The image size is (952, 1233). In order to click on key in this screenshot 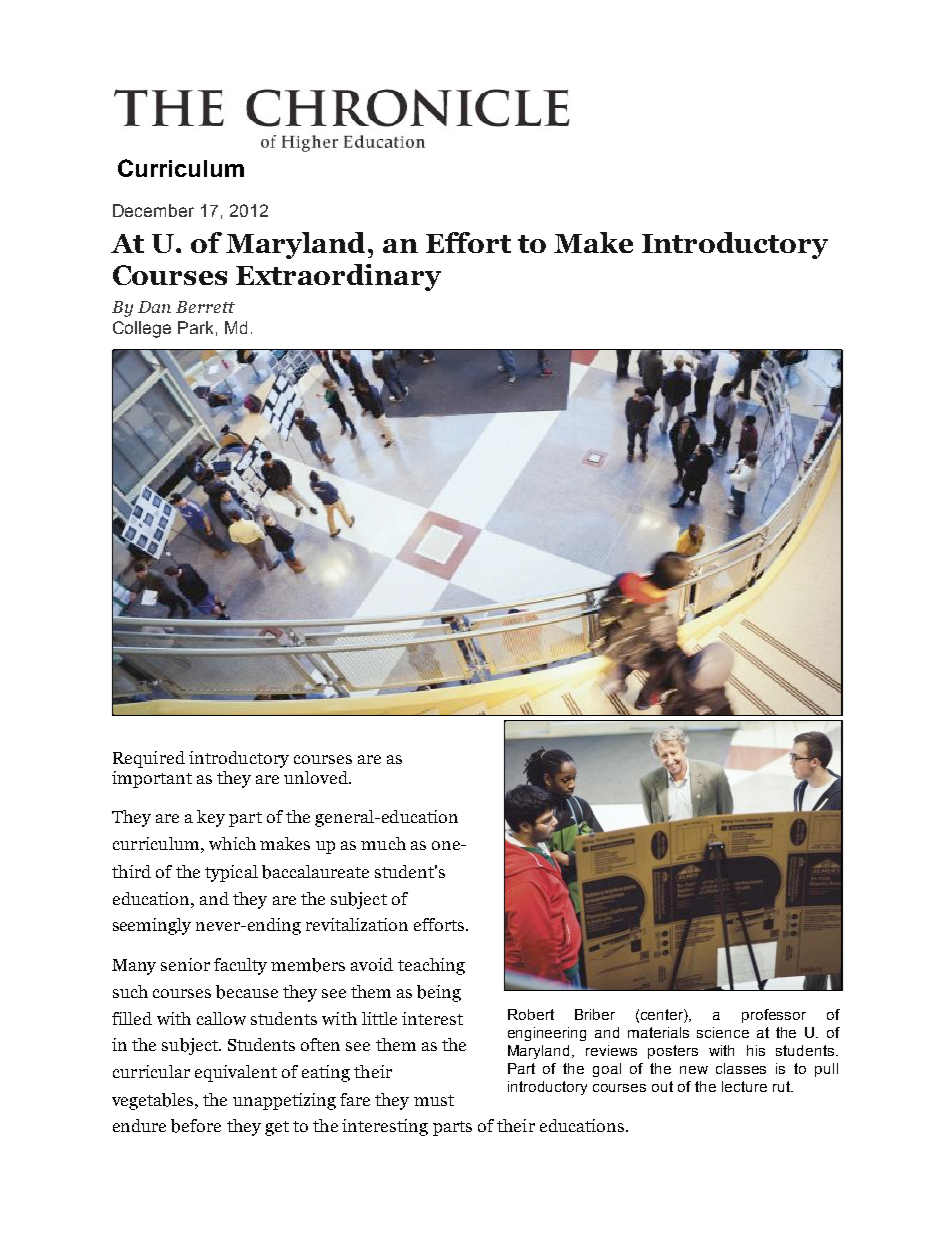, I will do `click(211, 818)`.
